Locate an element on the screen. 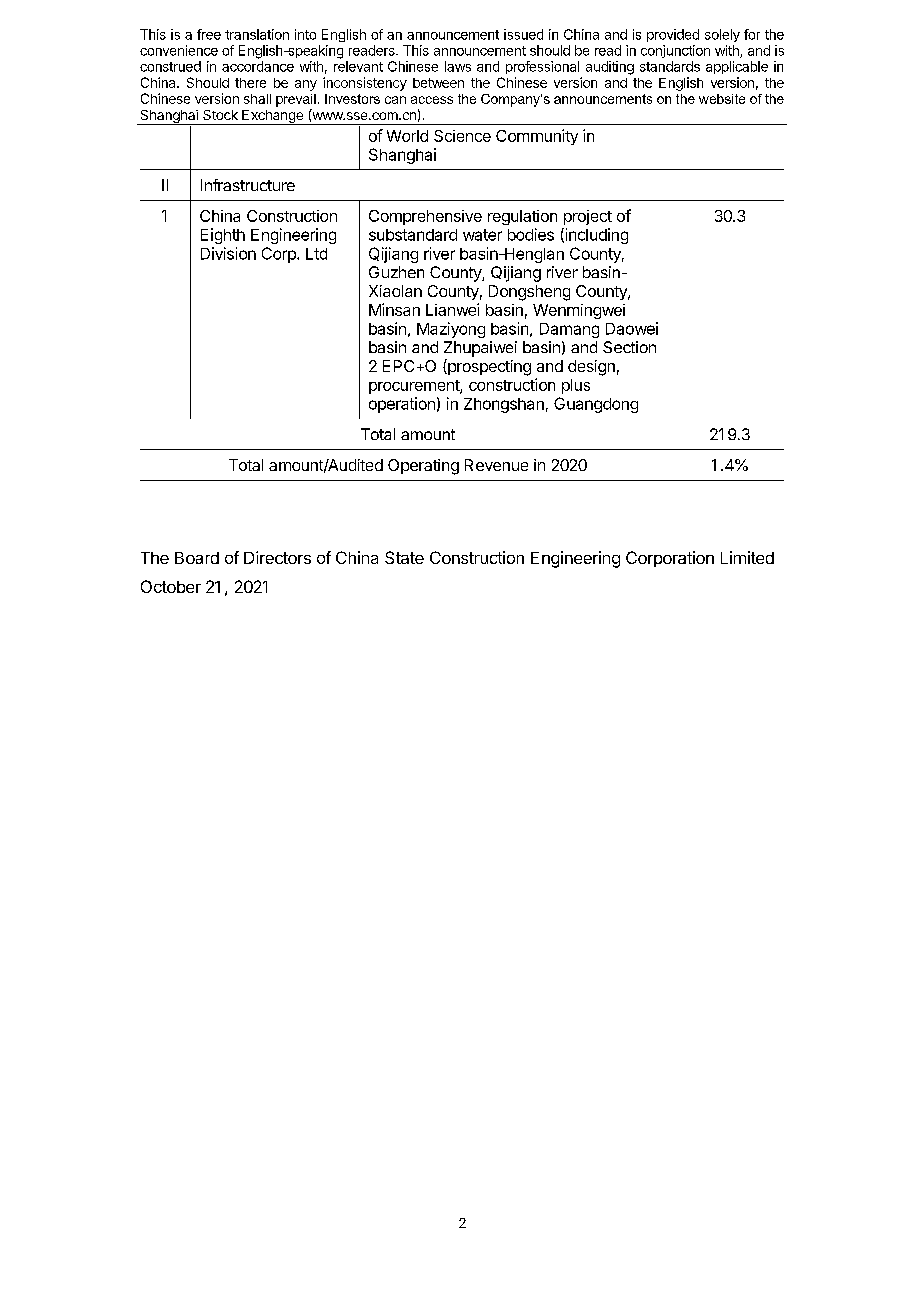 The image size is (924, 1308). including is located at coordinates (595, 236).
